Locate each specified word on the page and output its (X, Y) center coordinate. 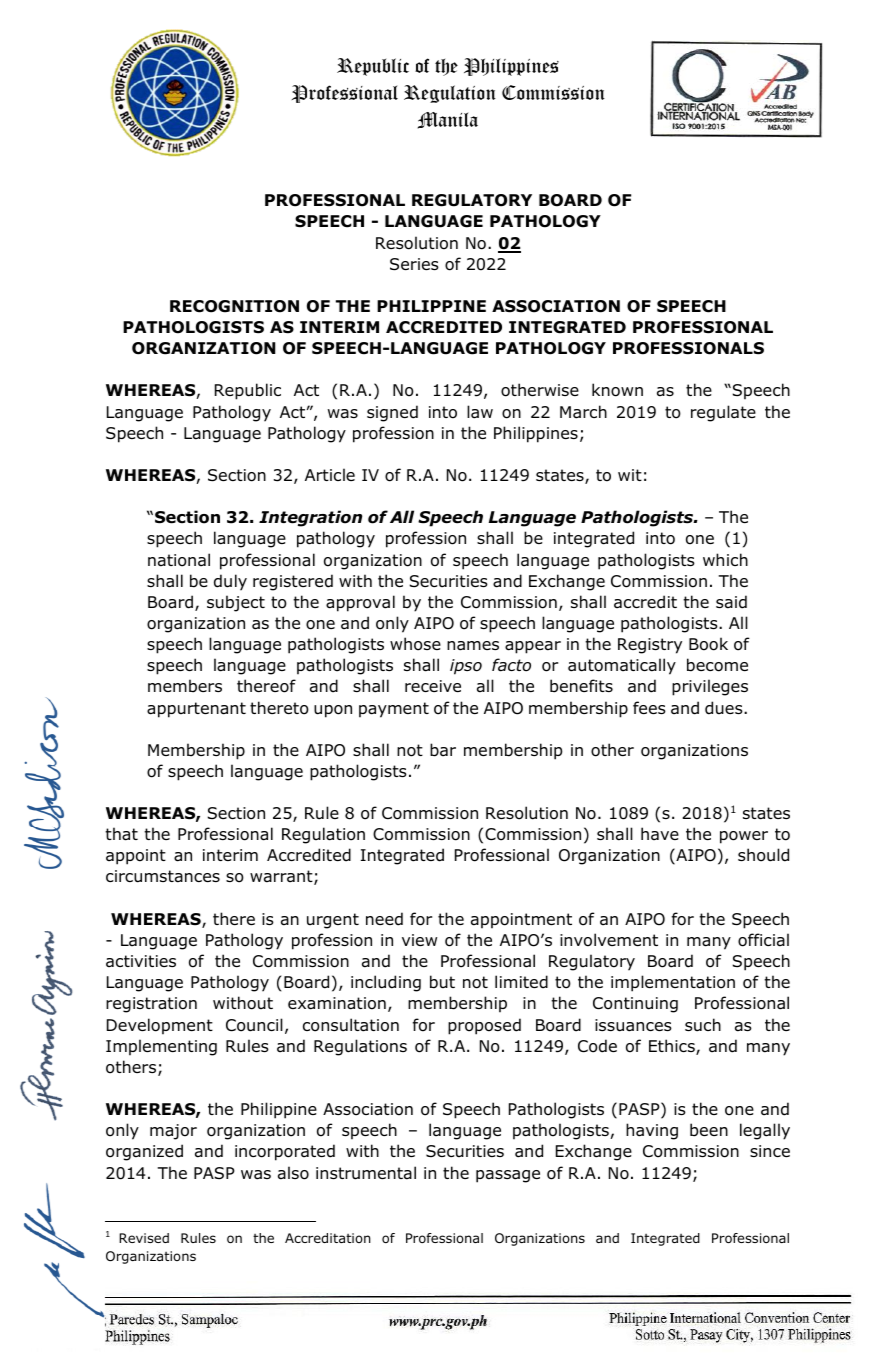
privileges (710, 687)
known (617, 390)
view (419, 940)
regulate (723, 413)
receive (433, 686)
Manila (448, 120)
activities (141, 961)
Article (330, 474)
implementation (673, 983)
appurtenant (196, 710)
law (480, 412)
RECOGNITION (234, 306)
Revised (144, 1238)
